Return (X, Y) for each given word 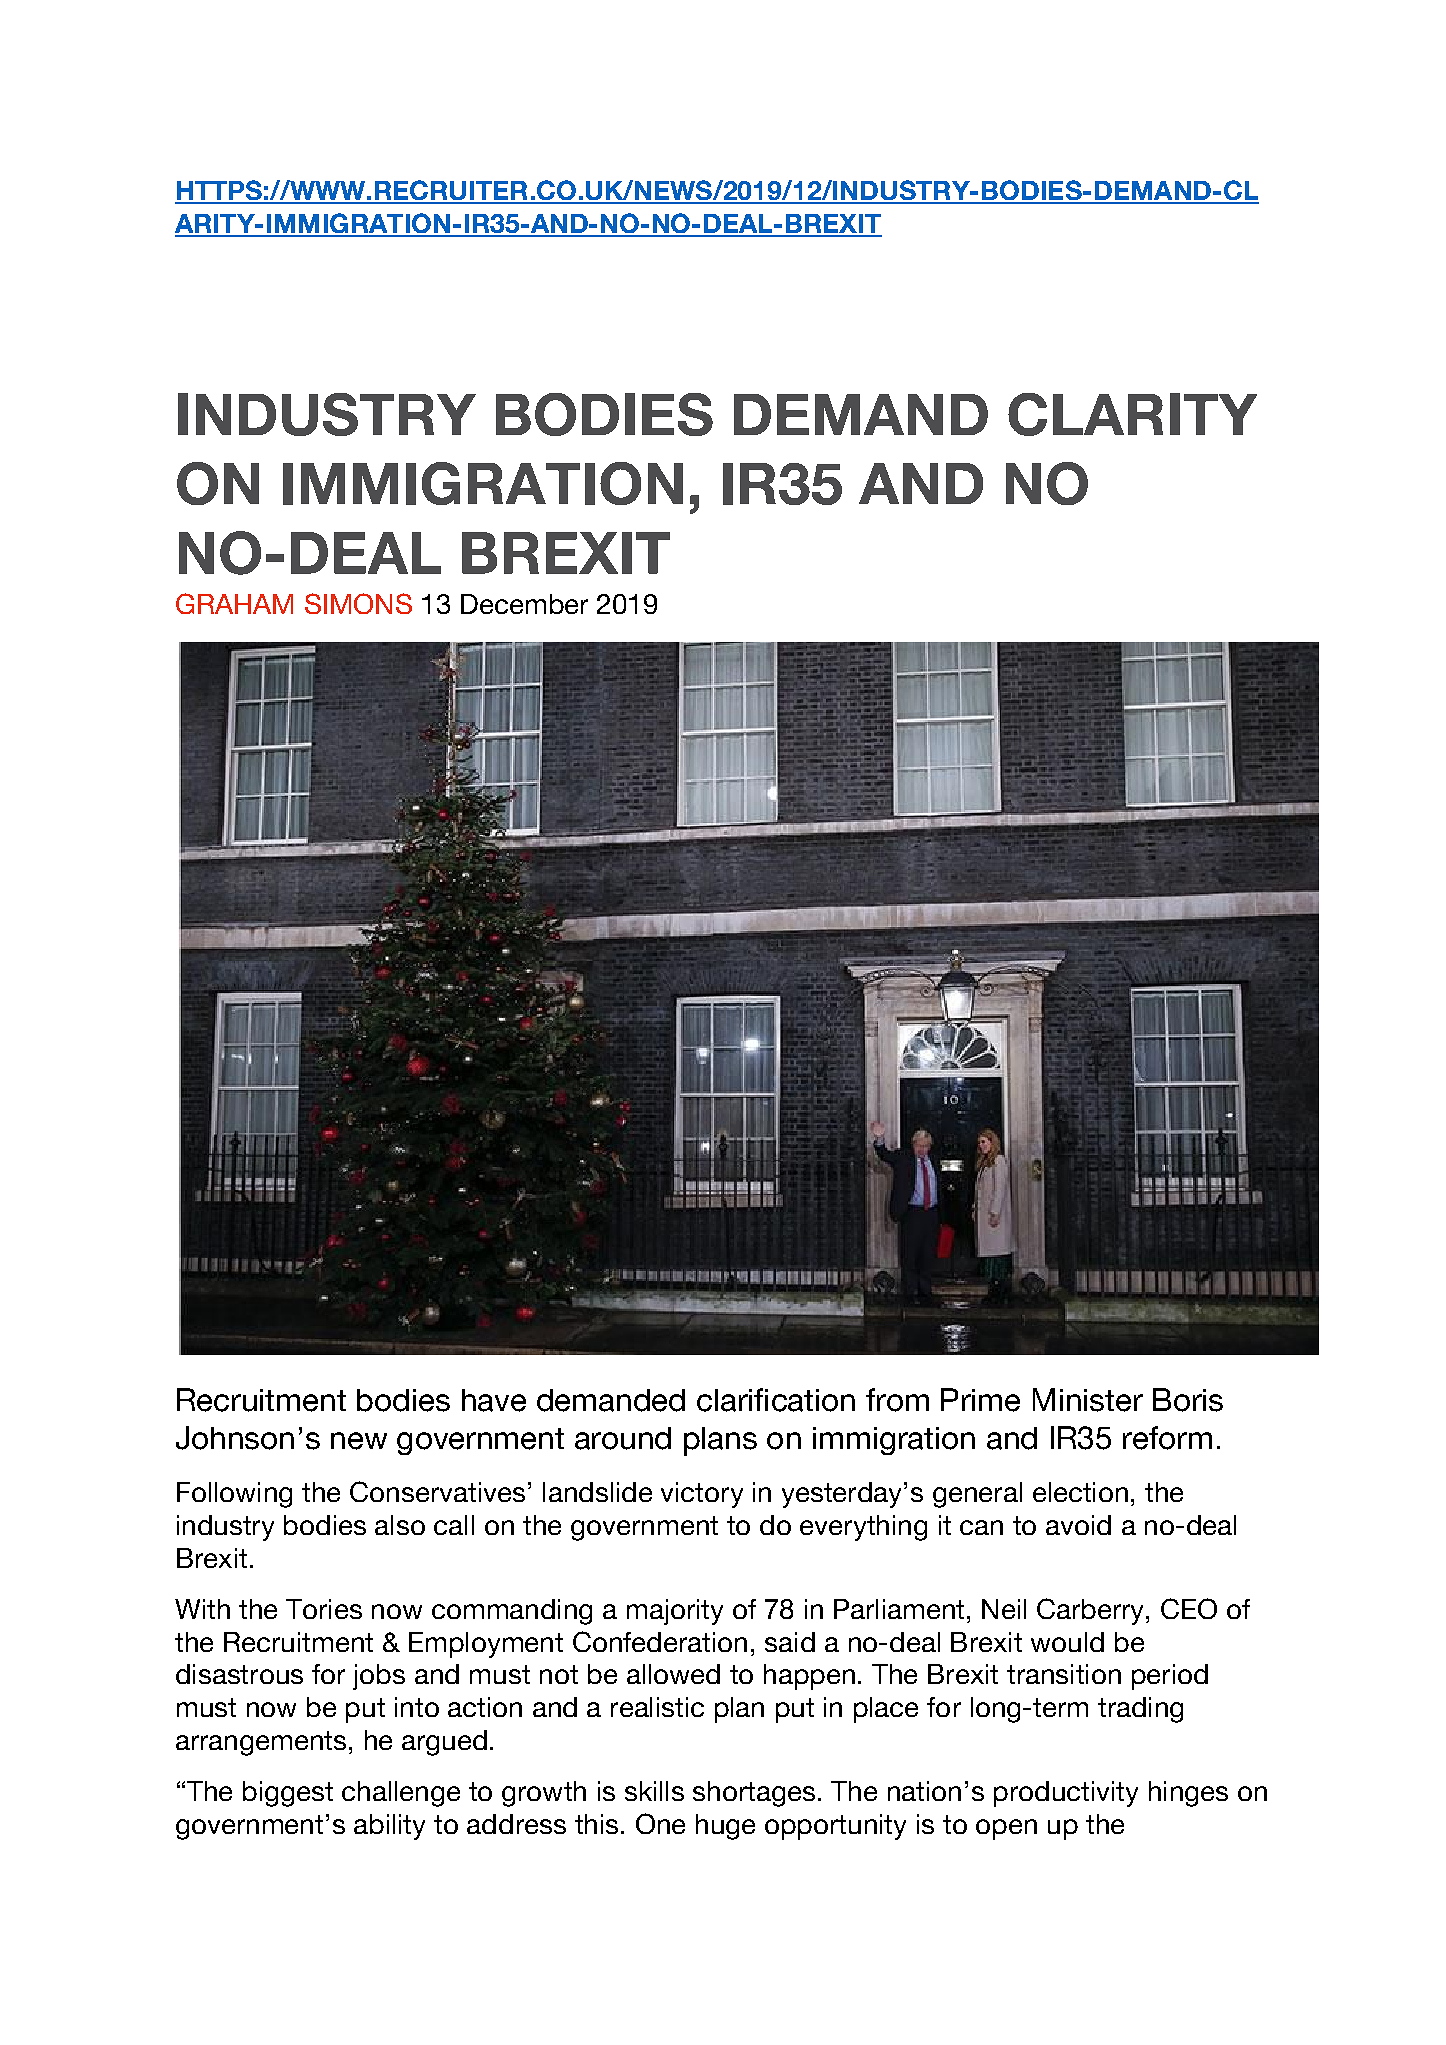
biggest (288, 1794)
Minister (1088, 1400)
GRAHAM (234, 603)
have (494, 1400)
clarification (776, 1400)
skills (654, 1791)
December (524, 604)
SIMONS (358, 603)
